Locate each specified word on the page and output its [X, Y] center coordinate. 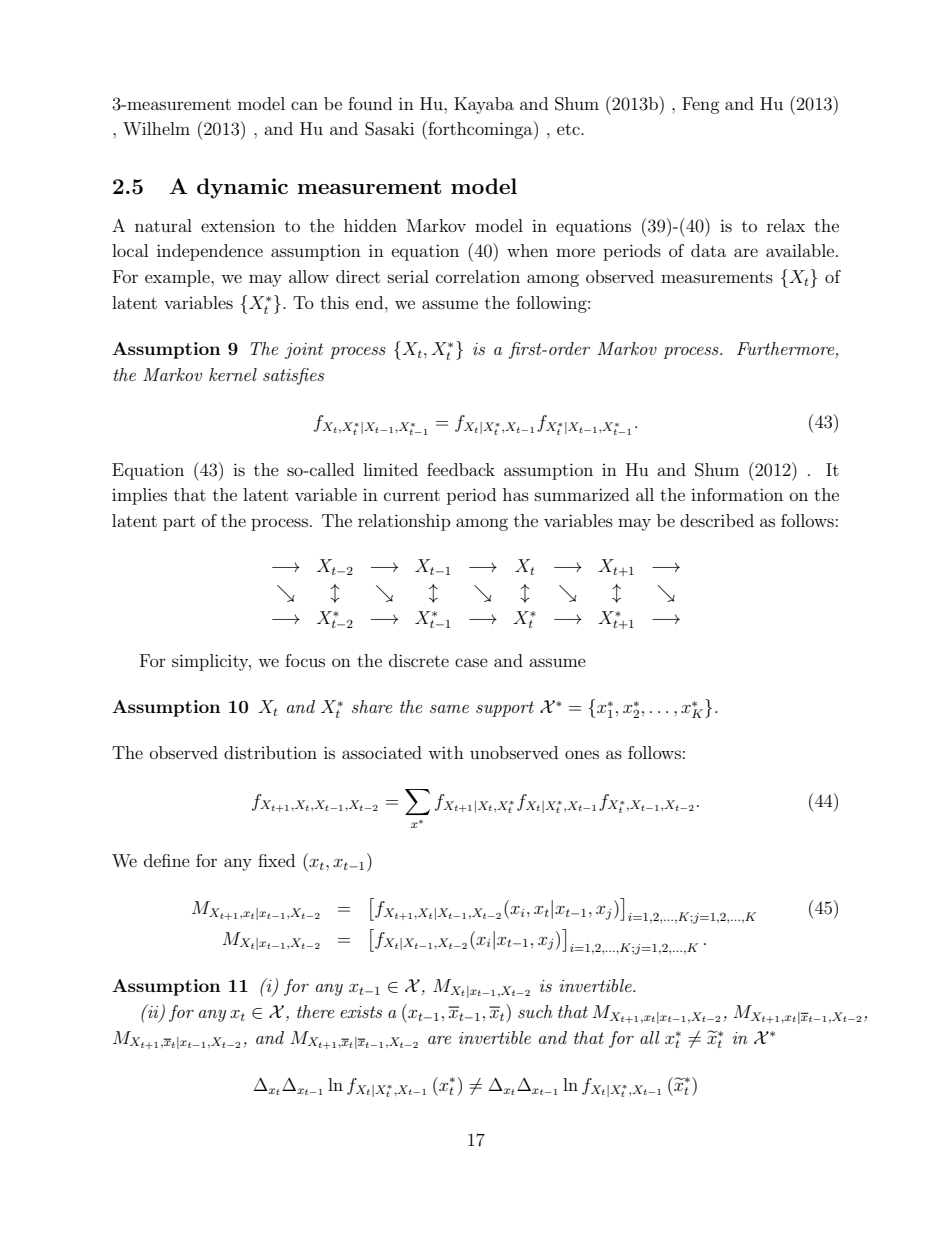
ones [582, 754]
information [737, 494]
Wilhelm [156, 128]
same [449, 709]
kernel [233, 374]
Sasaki [389, 129]
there [315, 1011]
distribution [270, 752]
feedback [461, 469]
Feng [701, 105]
